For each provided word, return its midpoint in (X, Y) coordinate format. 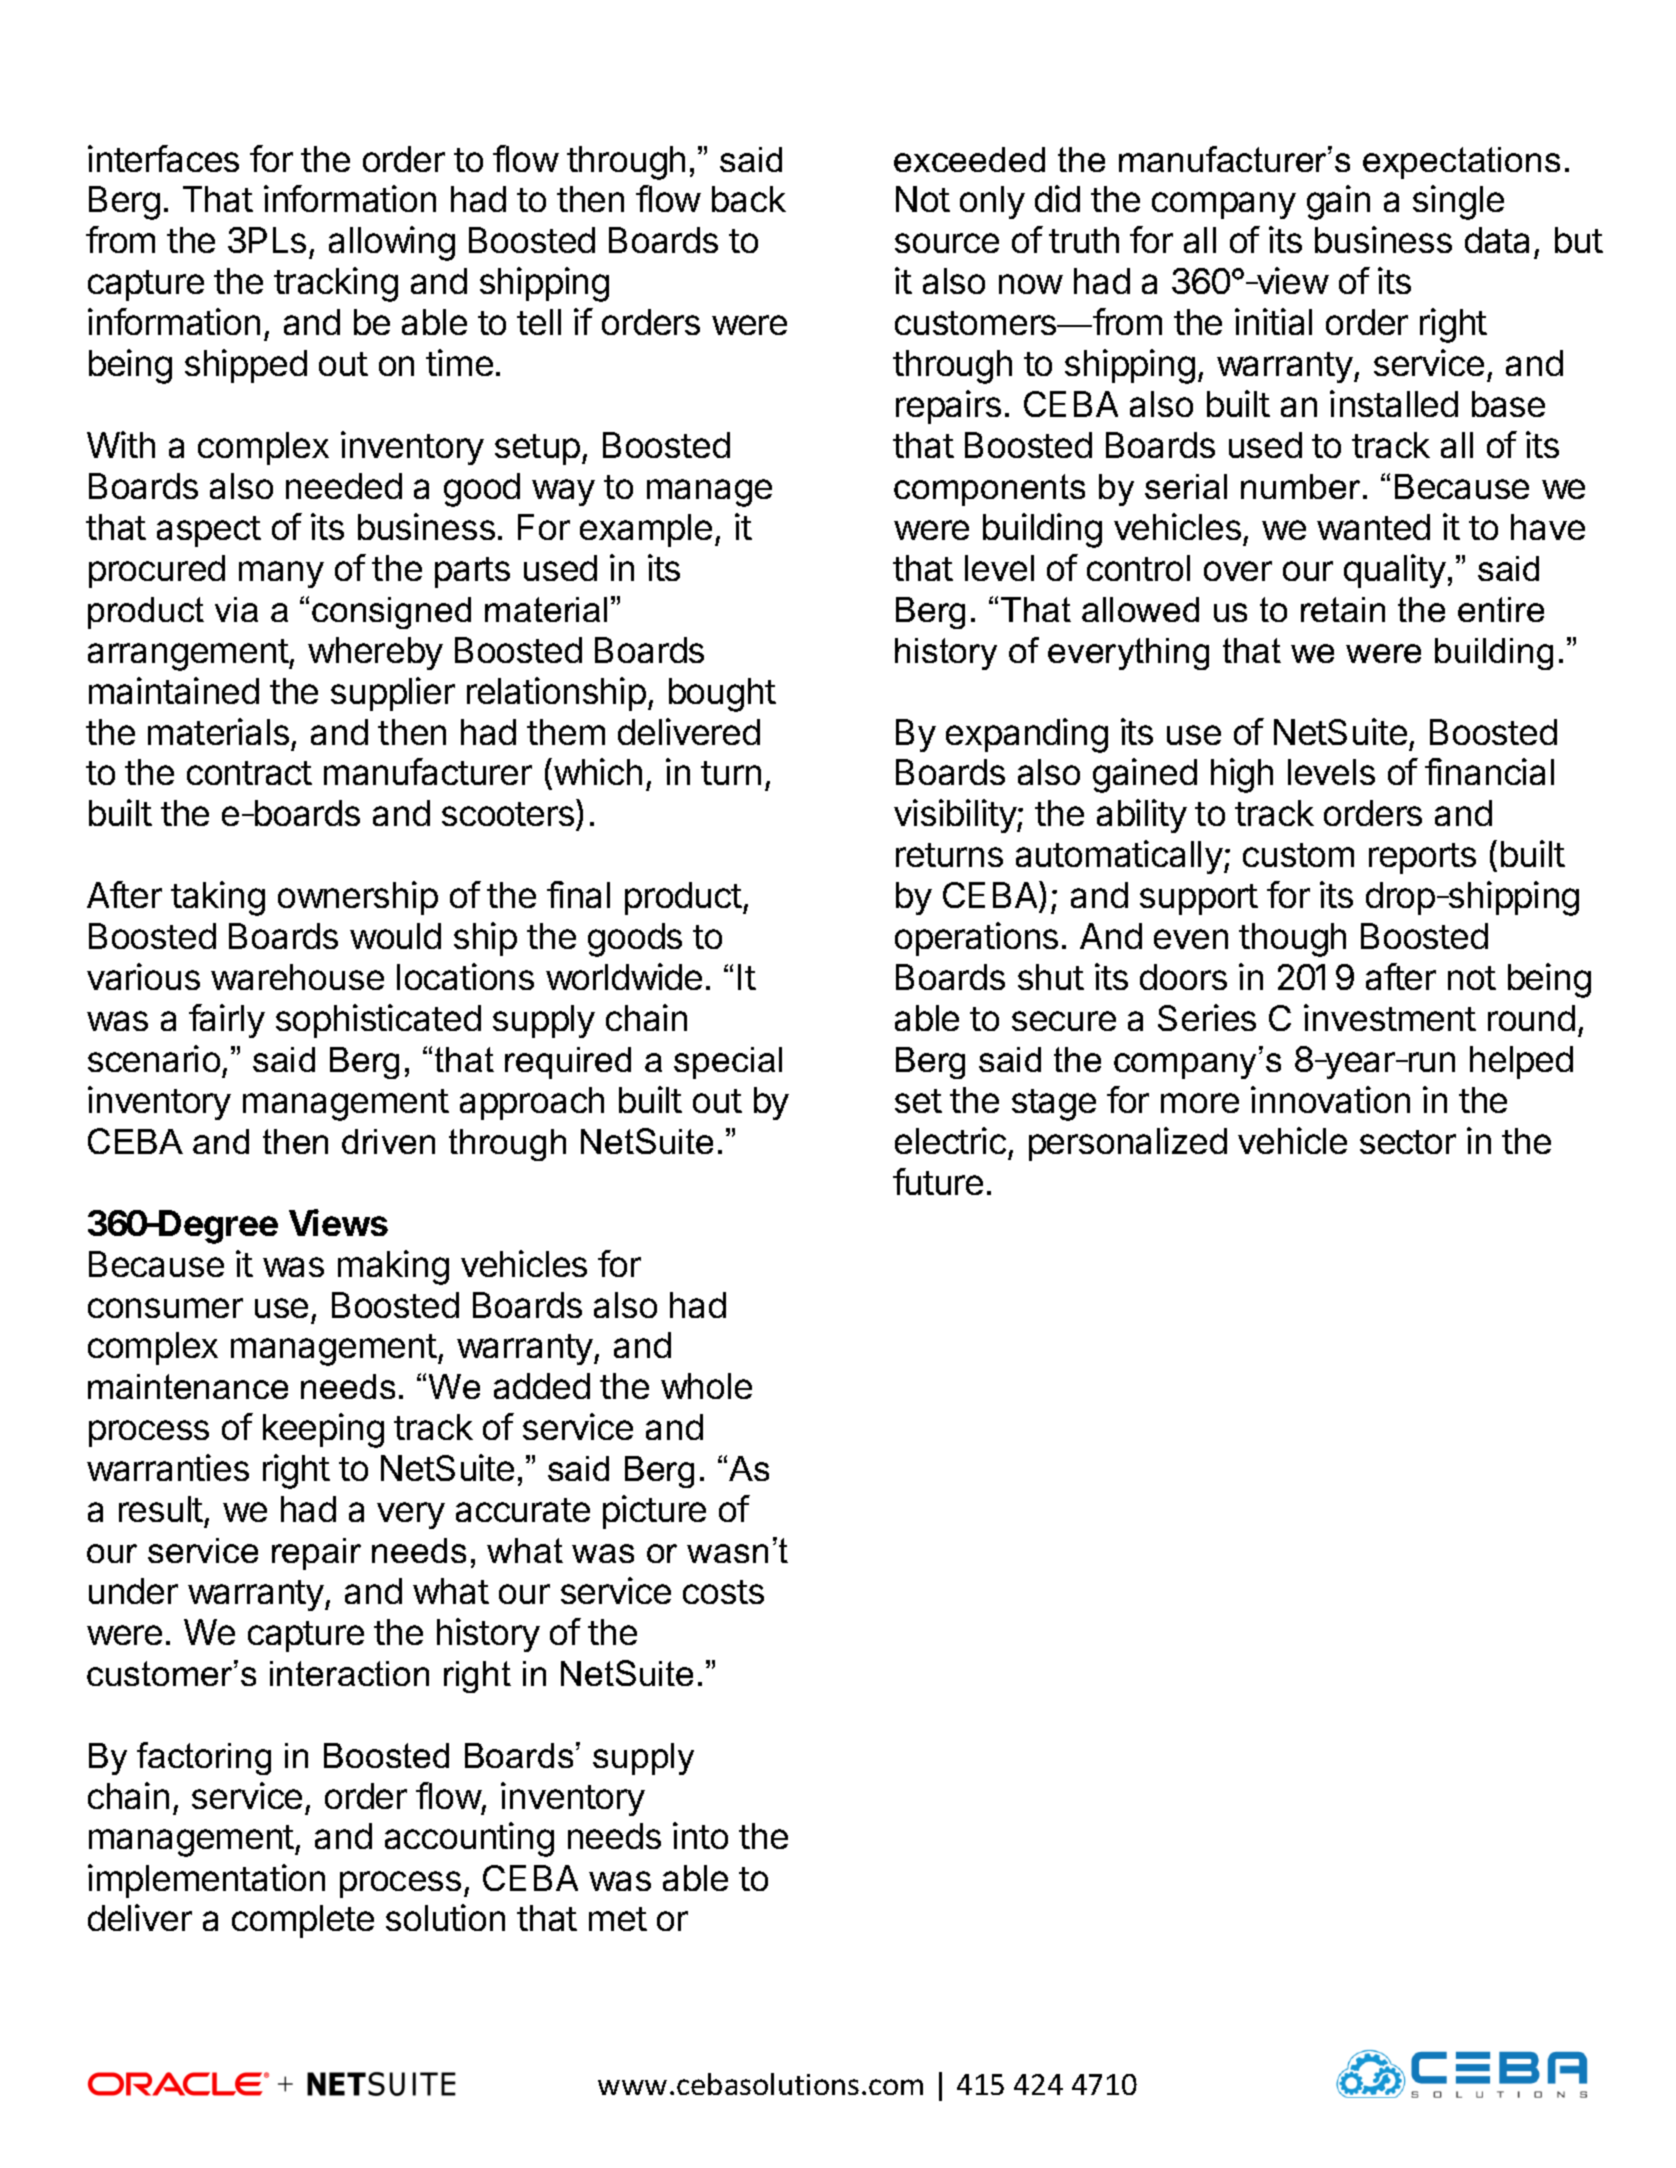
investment (1390, 1017)
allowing (392, 243)
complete (303, 1921)
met (618, 1919)
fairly (227, 1021)
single (1458, 202)
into (700, 1835)
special (728, 1063)
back (749, 199)
